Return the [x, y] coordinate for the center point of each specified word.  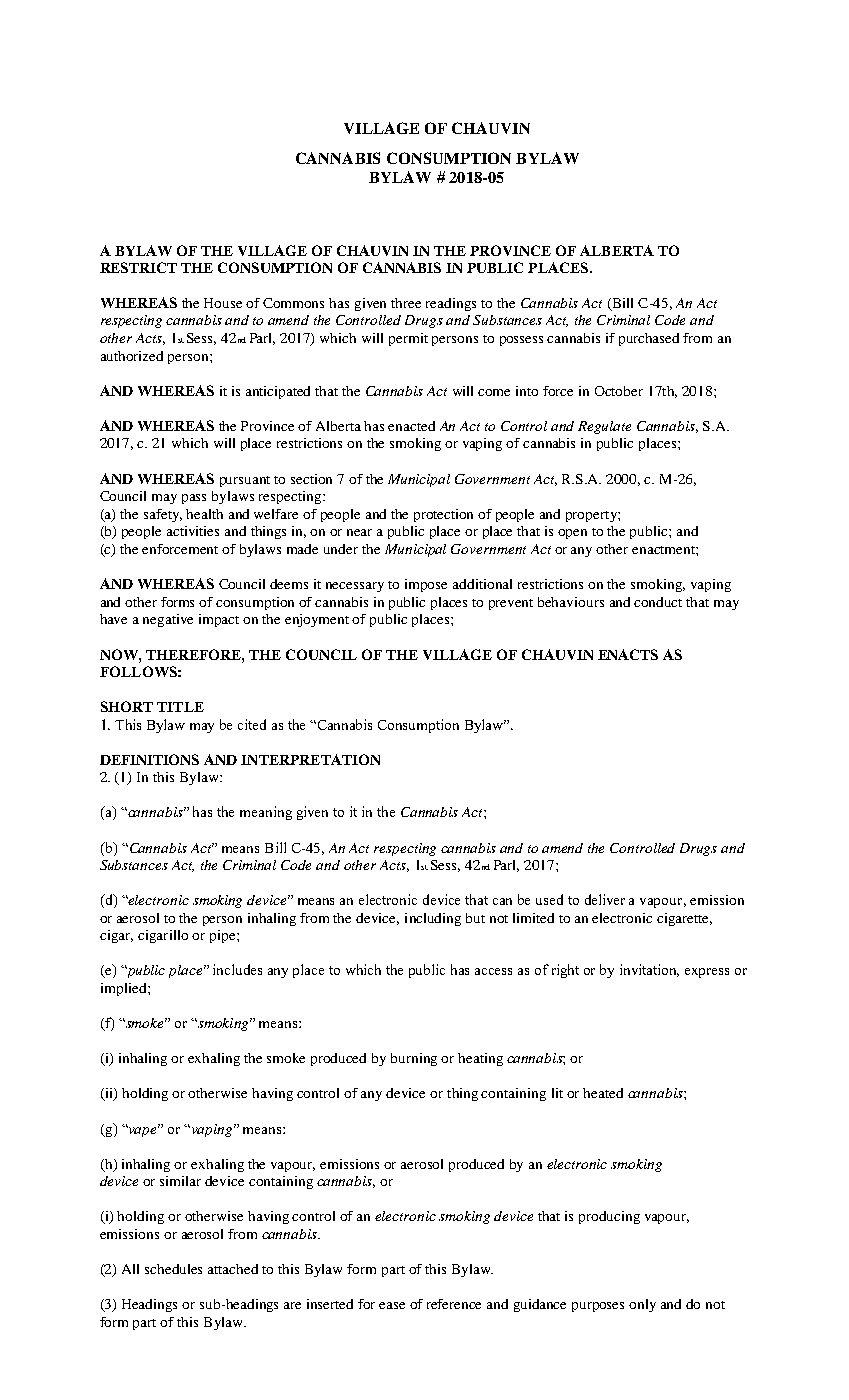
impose [426, 585]
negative [168, 620]
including [433, 919]
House [223, 303]
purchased [649, 339]
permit [408, 339]
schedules [173, 1269]
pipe [224, 936]
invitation [649, 970]
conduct [658, 602]
